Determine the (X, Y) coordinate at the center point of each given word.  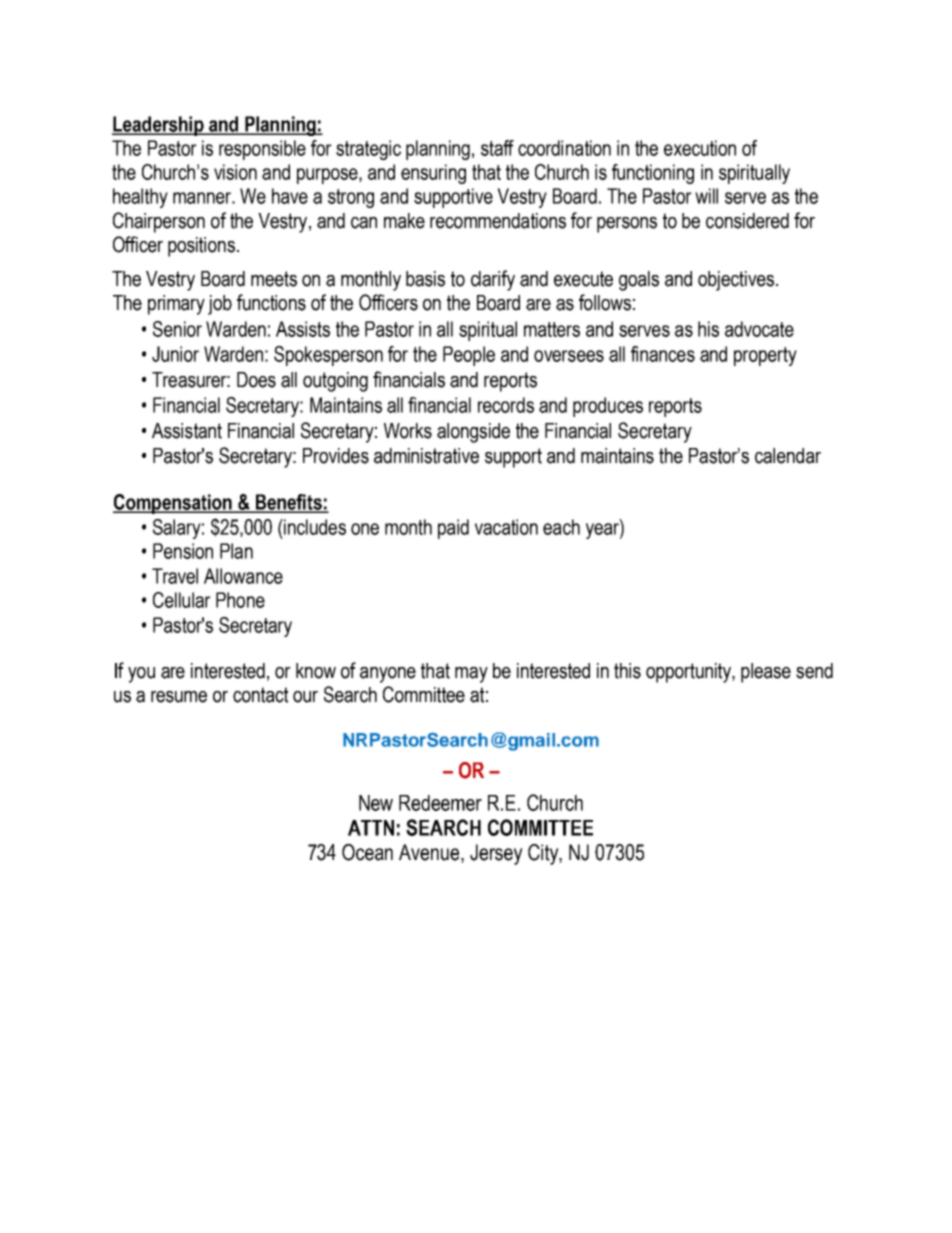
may (471, 675)
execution (700, 148)
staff (497, 148)
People (469, 356)
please (766, 673)
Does (256, 380)
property (765, 356)
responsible (262, 150)
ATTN (371, 828)
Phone (240, 600)
